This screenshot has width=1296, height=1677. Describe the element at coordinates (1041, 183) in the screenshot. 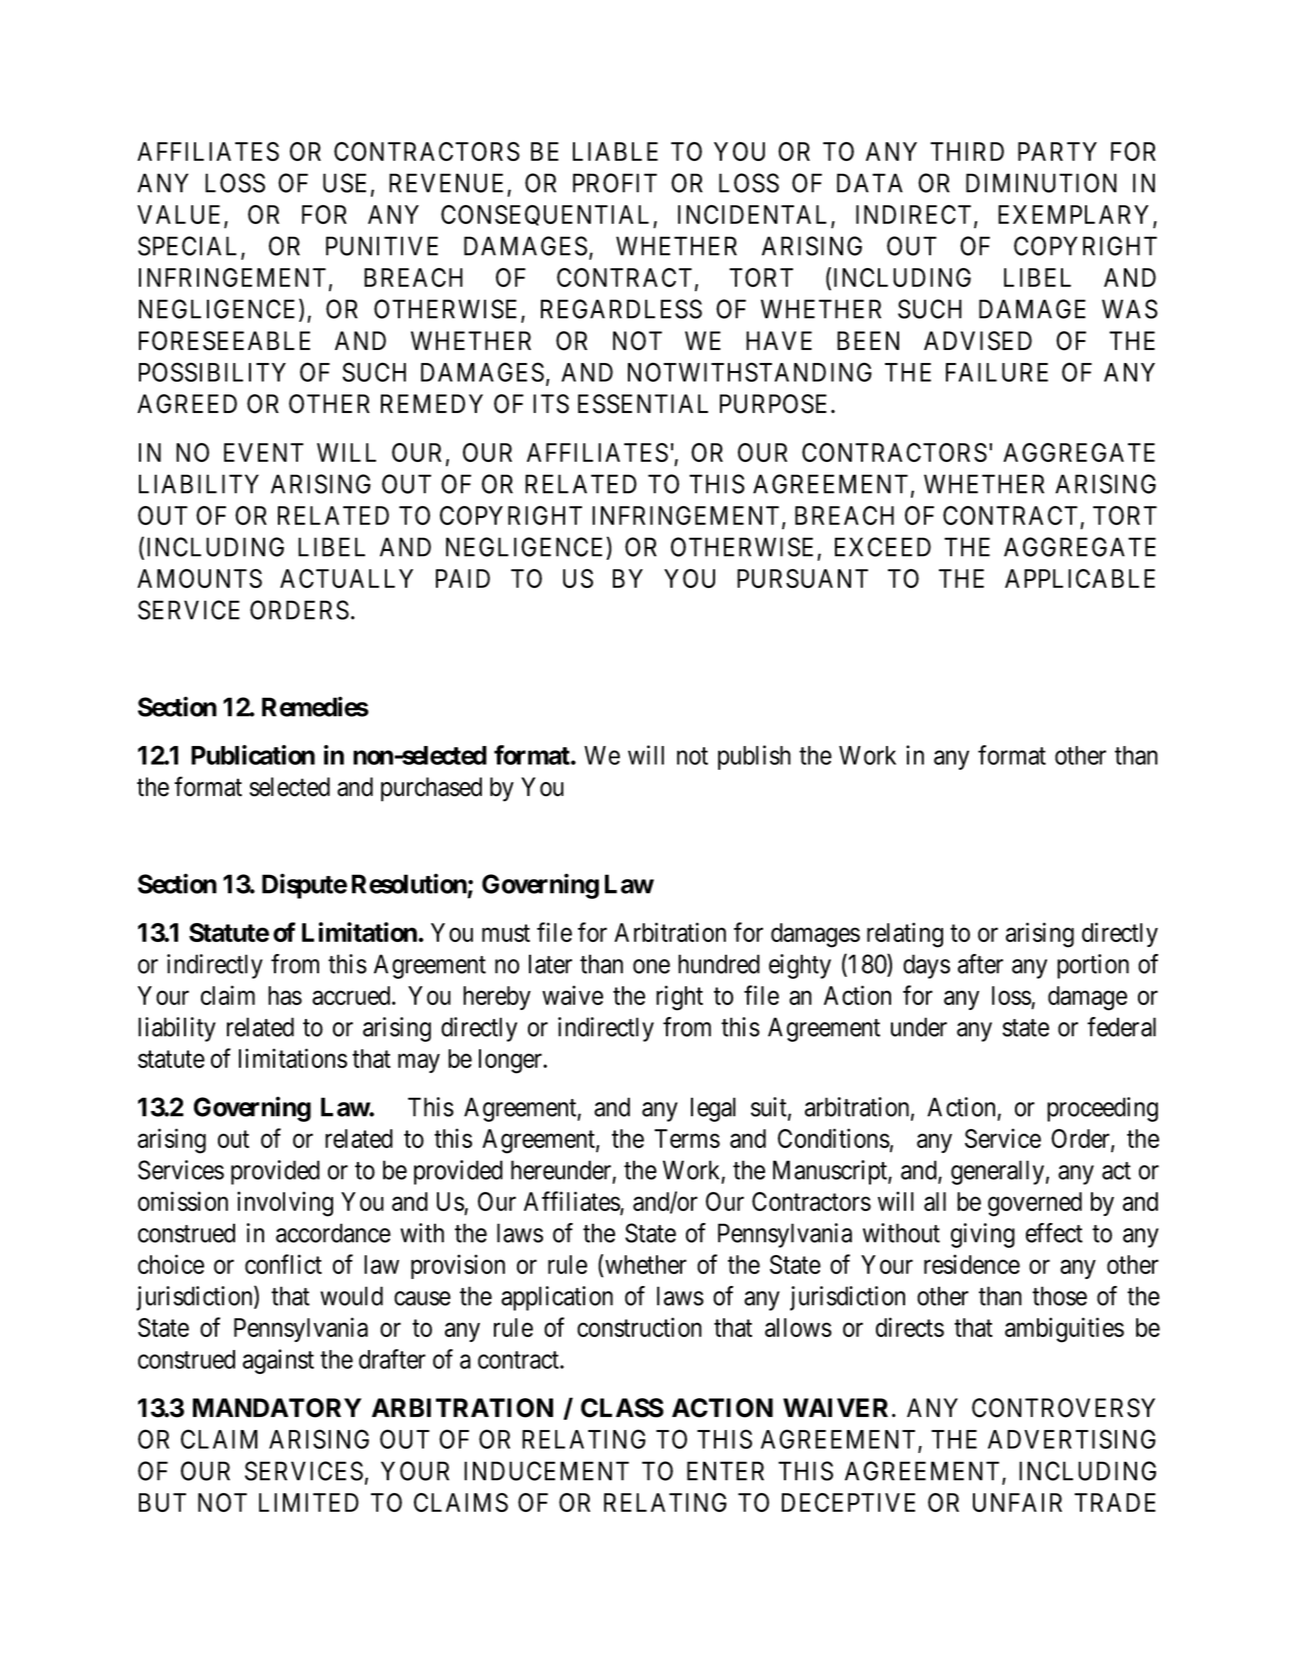

I see `DIMINUTION` at that location.
